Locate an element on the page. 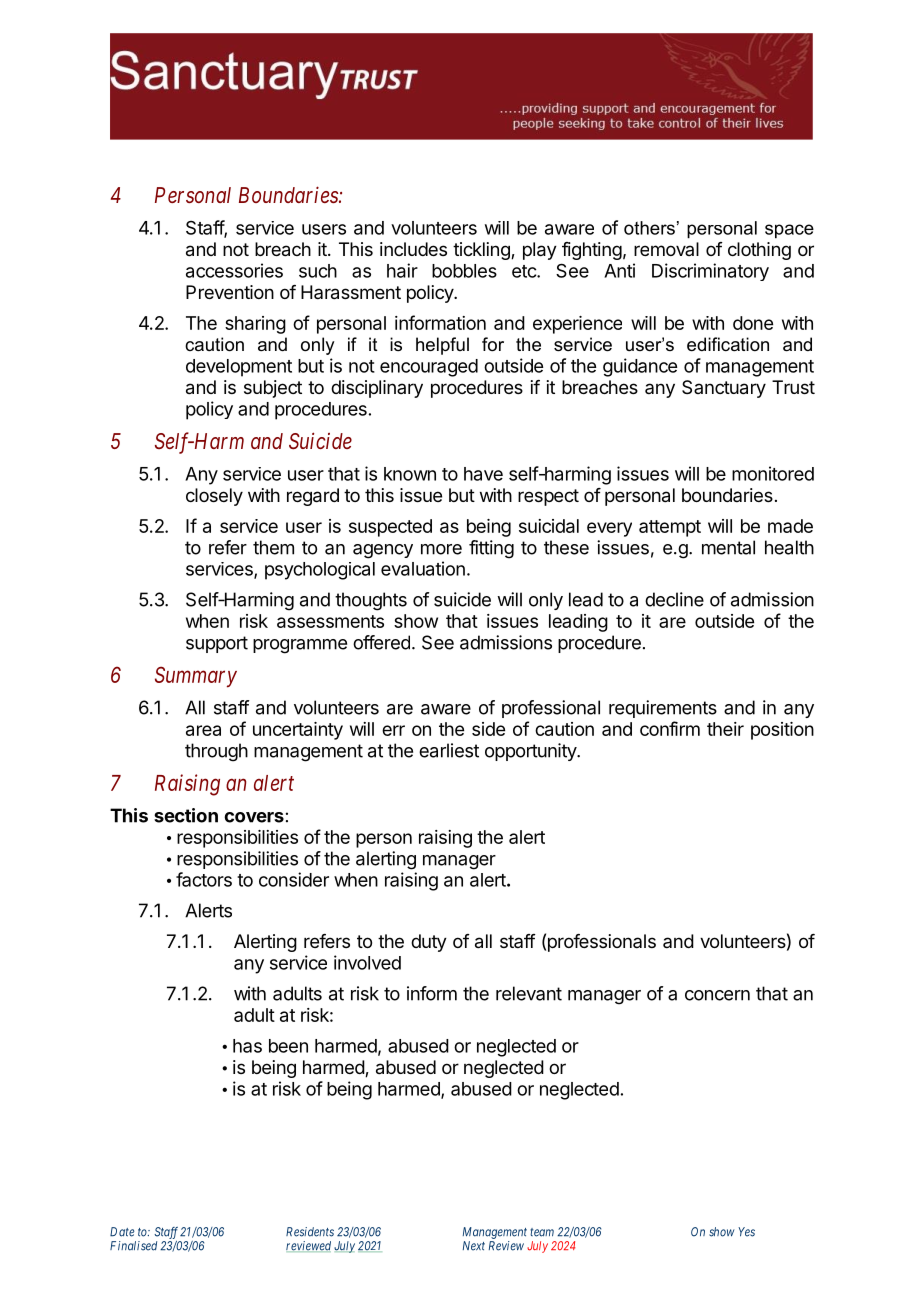 The height and width of the document is (1308, 924). Discriminatory is located at coordinates (710, 272).
